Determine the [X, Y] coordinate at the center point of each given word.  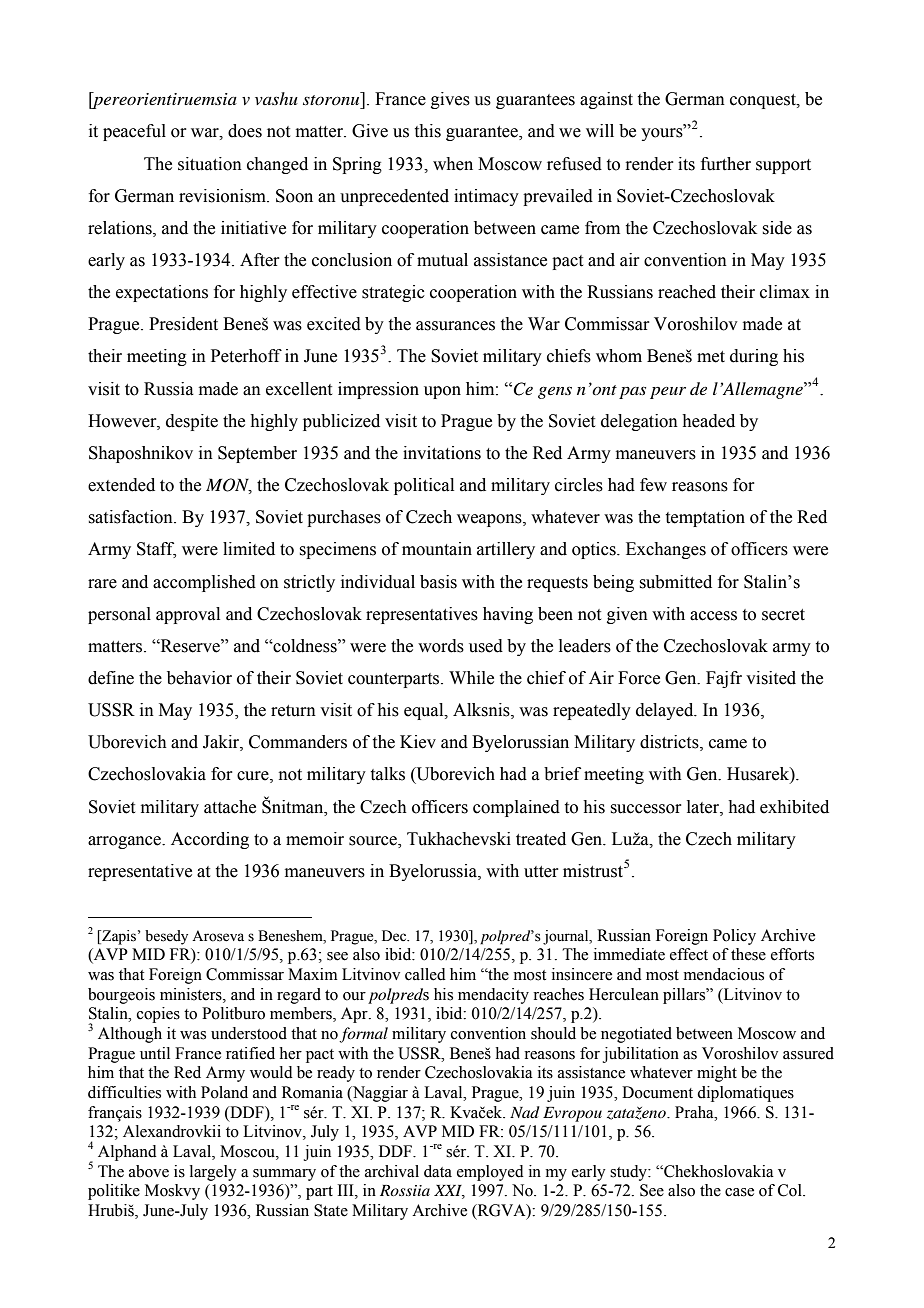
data [438, 1171]
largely [213, 1173]
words [441, 646]
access [713, 616]
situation [210, 164]
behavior [199, 678]
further [726, 164]
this [428, 131]
